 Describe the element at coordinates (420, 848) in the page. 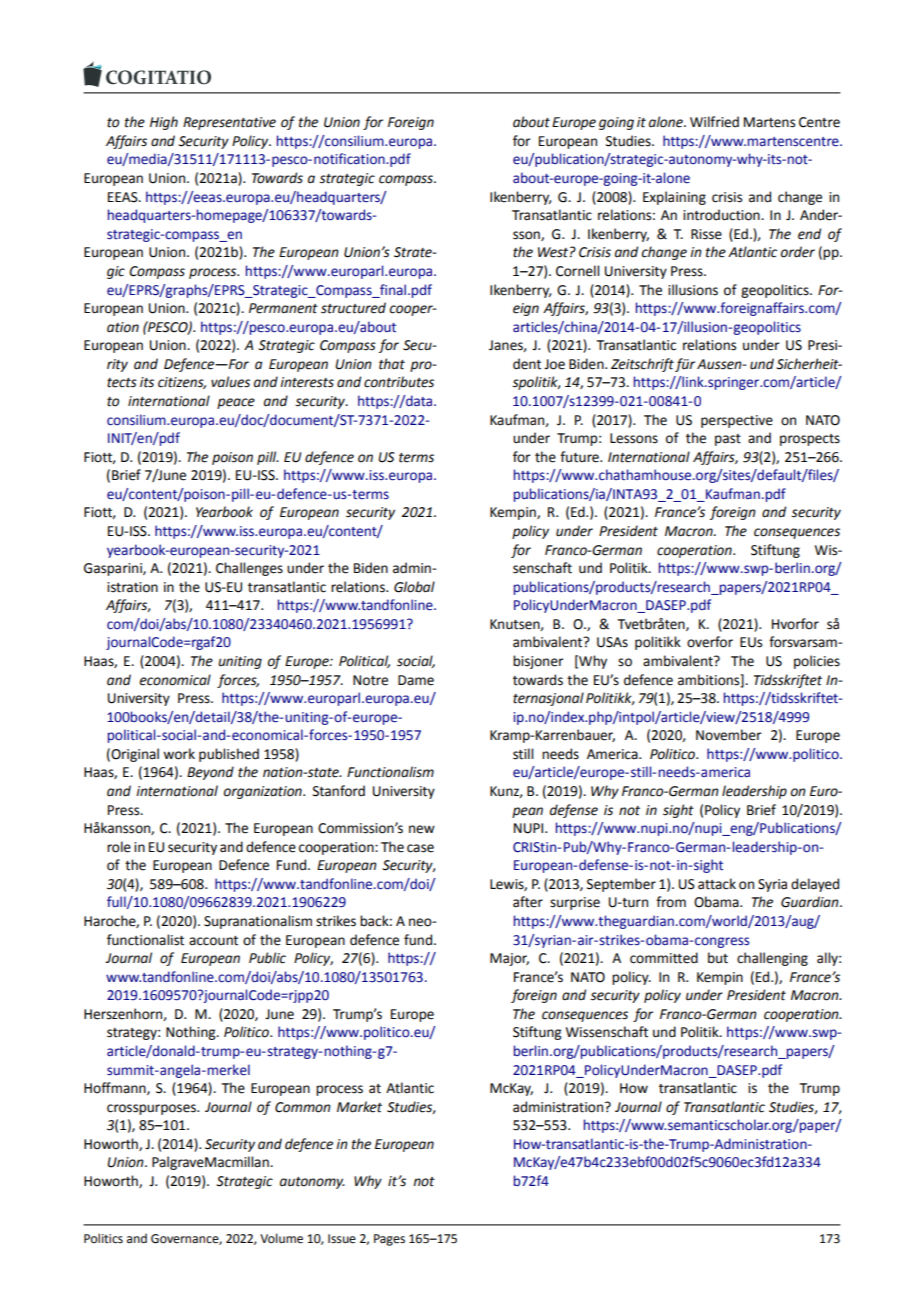

I see `case` at that location.
